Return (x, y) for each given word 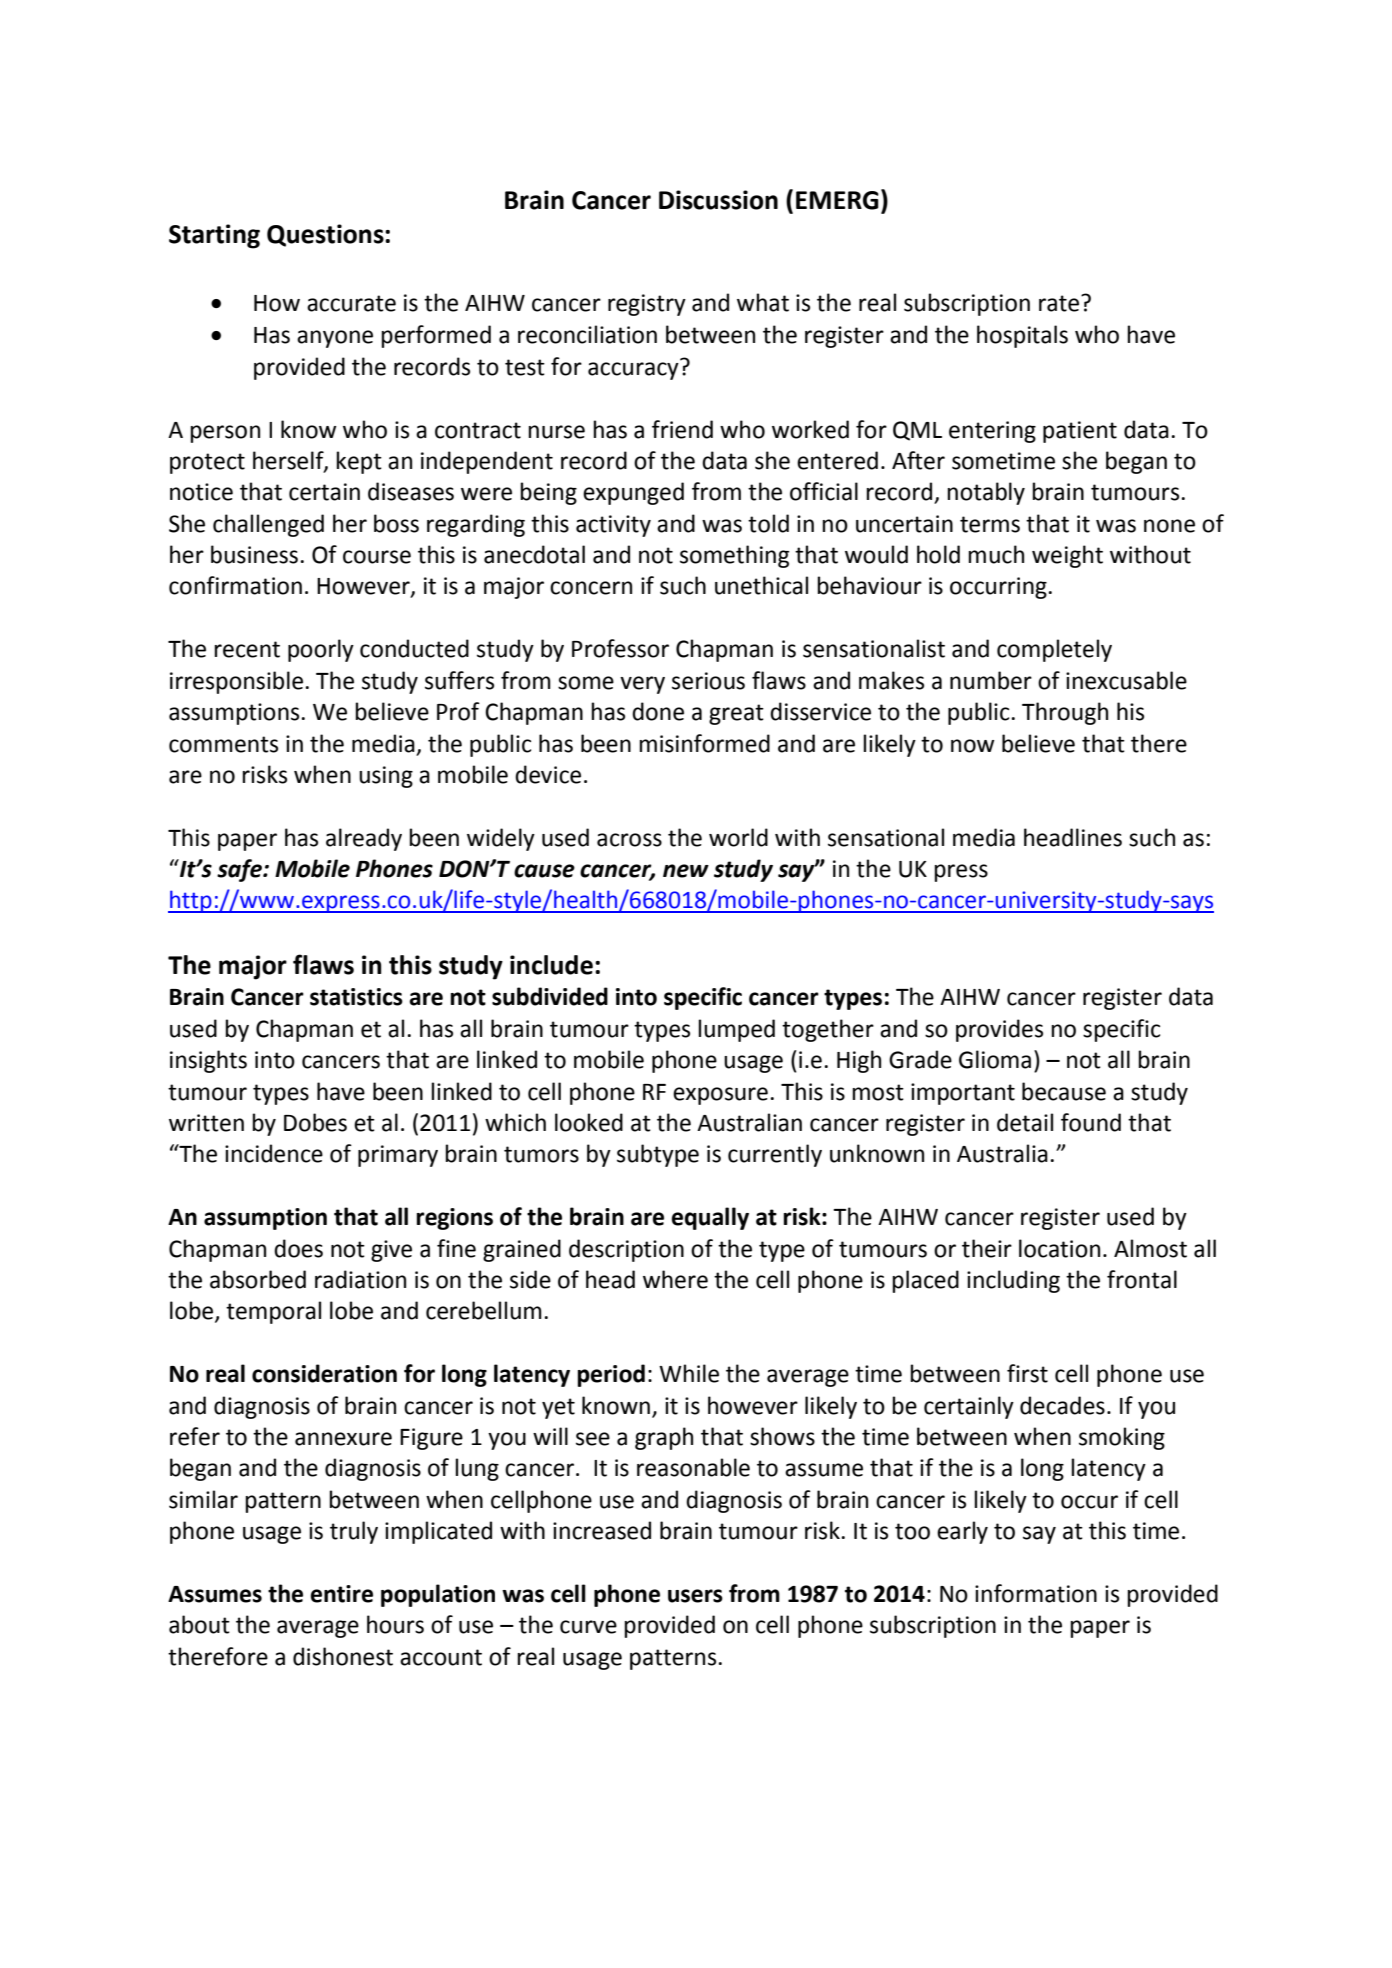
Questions (326, 235)
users (695, 1596)
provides (999, 1030)
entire (342, 1594)
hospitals (1022, 336)
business (254, 554)
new (686, 871)
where (675, 1279)
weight (1067, 556)
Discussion (718, 200)
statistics (356, 997)
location (1059, 1248)
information (1036, 1593)
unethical (761, 585)
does (298, 1248)
